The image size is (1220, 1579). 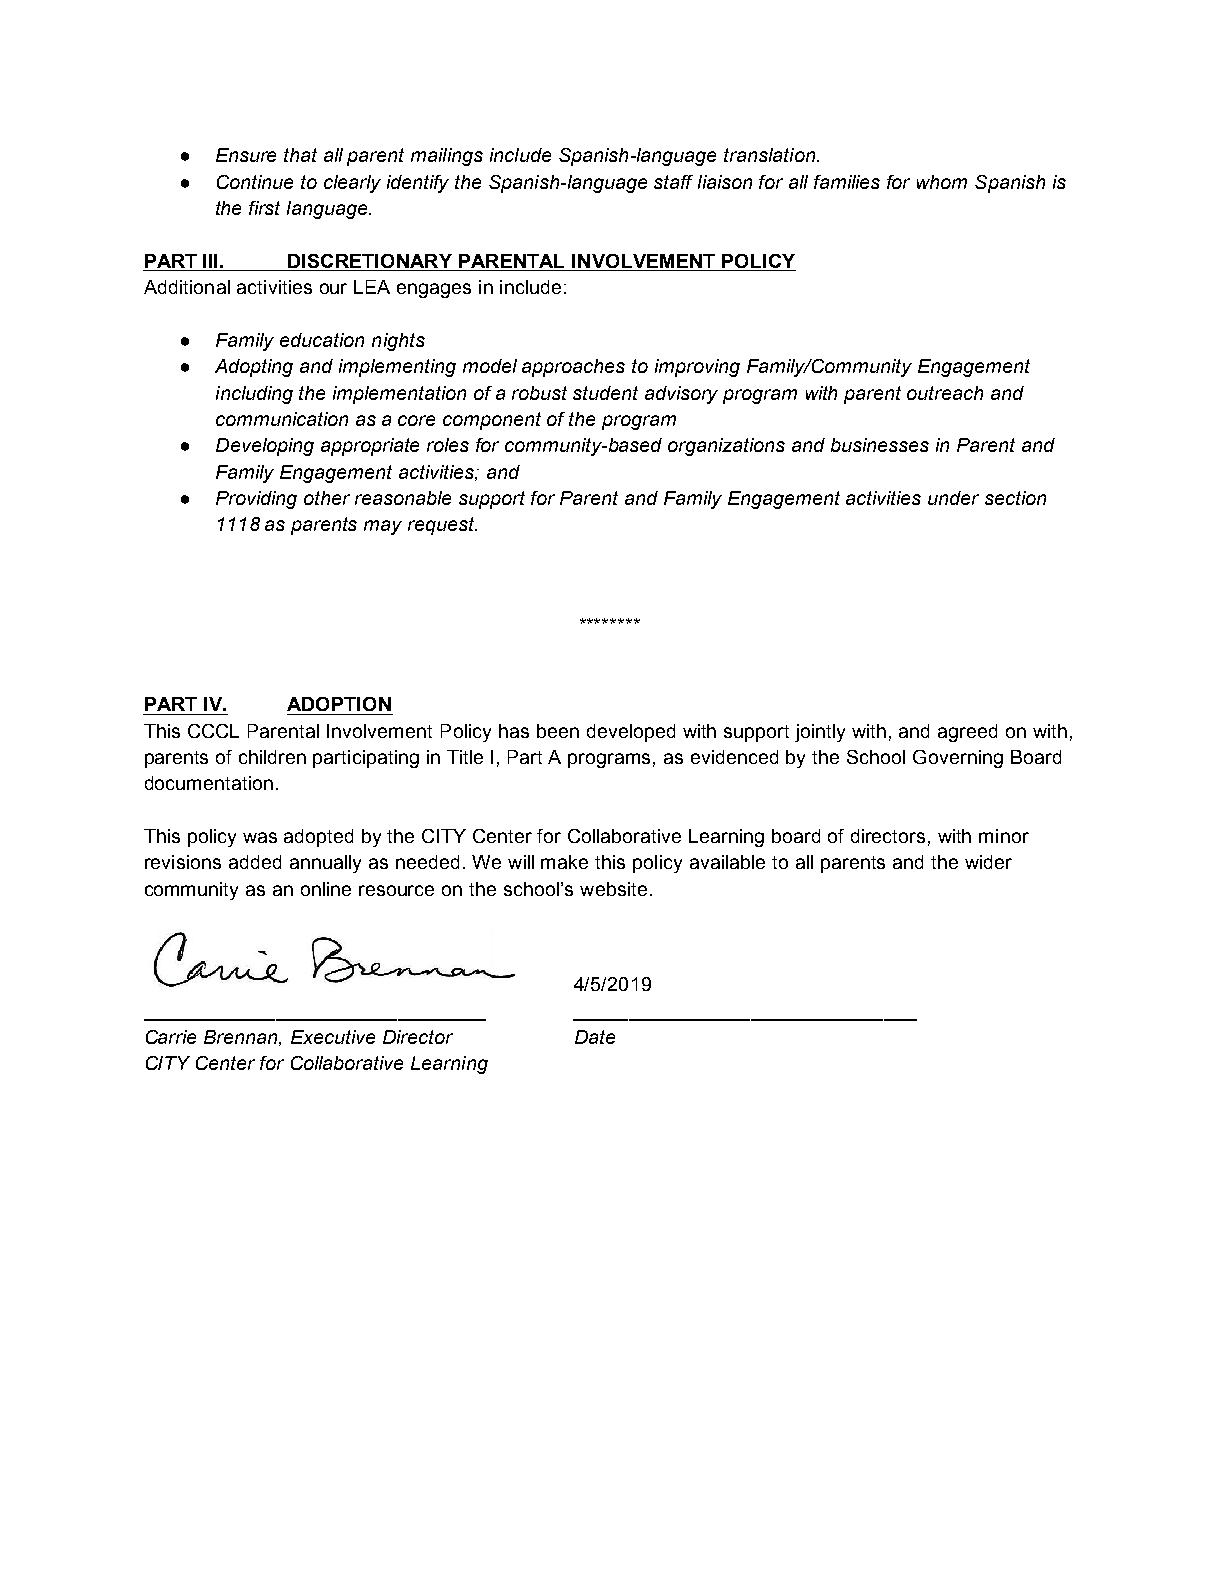 What do you see at coordinates (958, 759) in the screenshot?
I see `Governing` at bounding box center [958, 759].
